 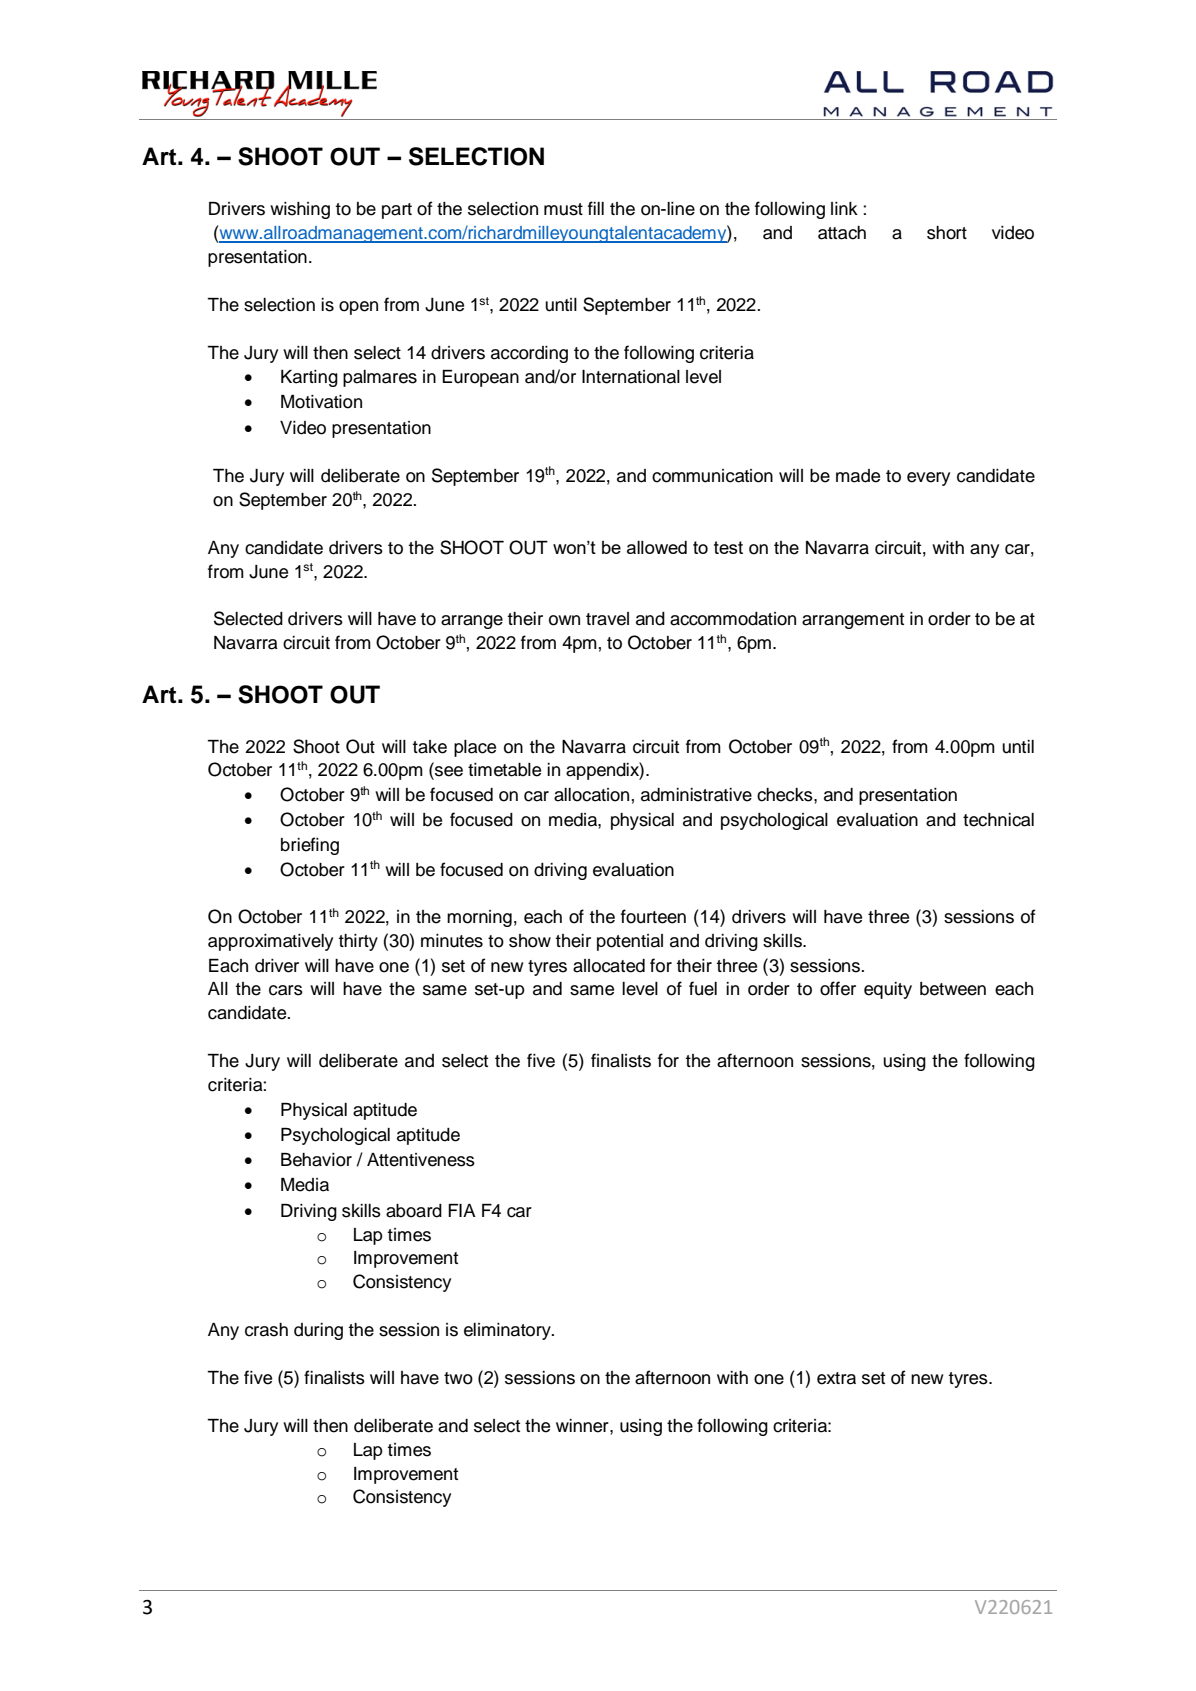 I want to click on winner, so click(x=583, y=1426).
